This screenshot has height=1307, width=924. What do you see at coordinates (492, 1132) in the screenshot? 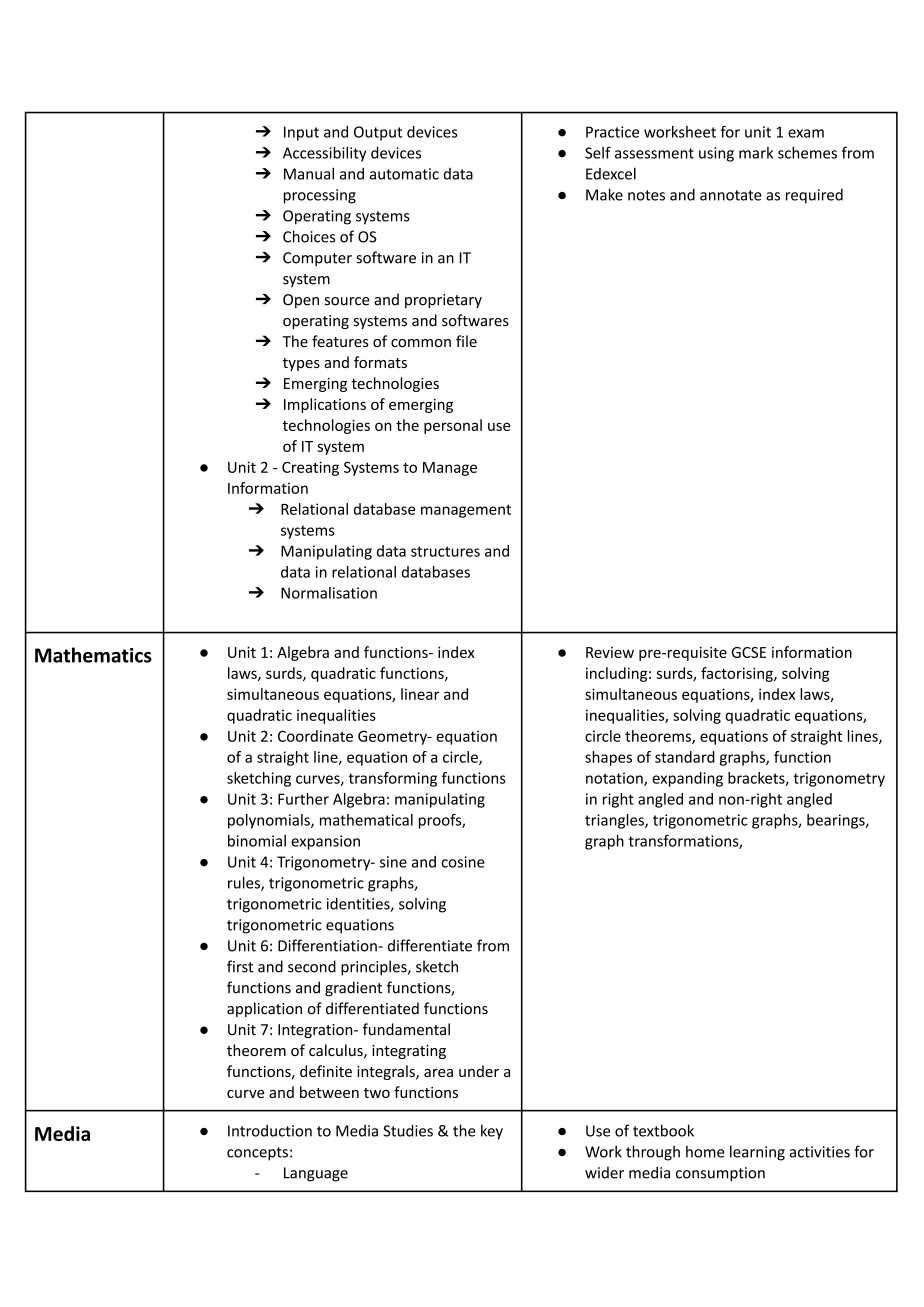
I see `key` at bounding box center [492, 1132].
